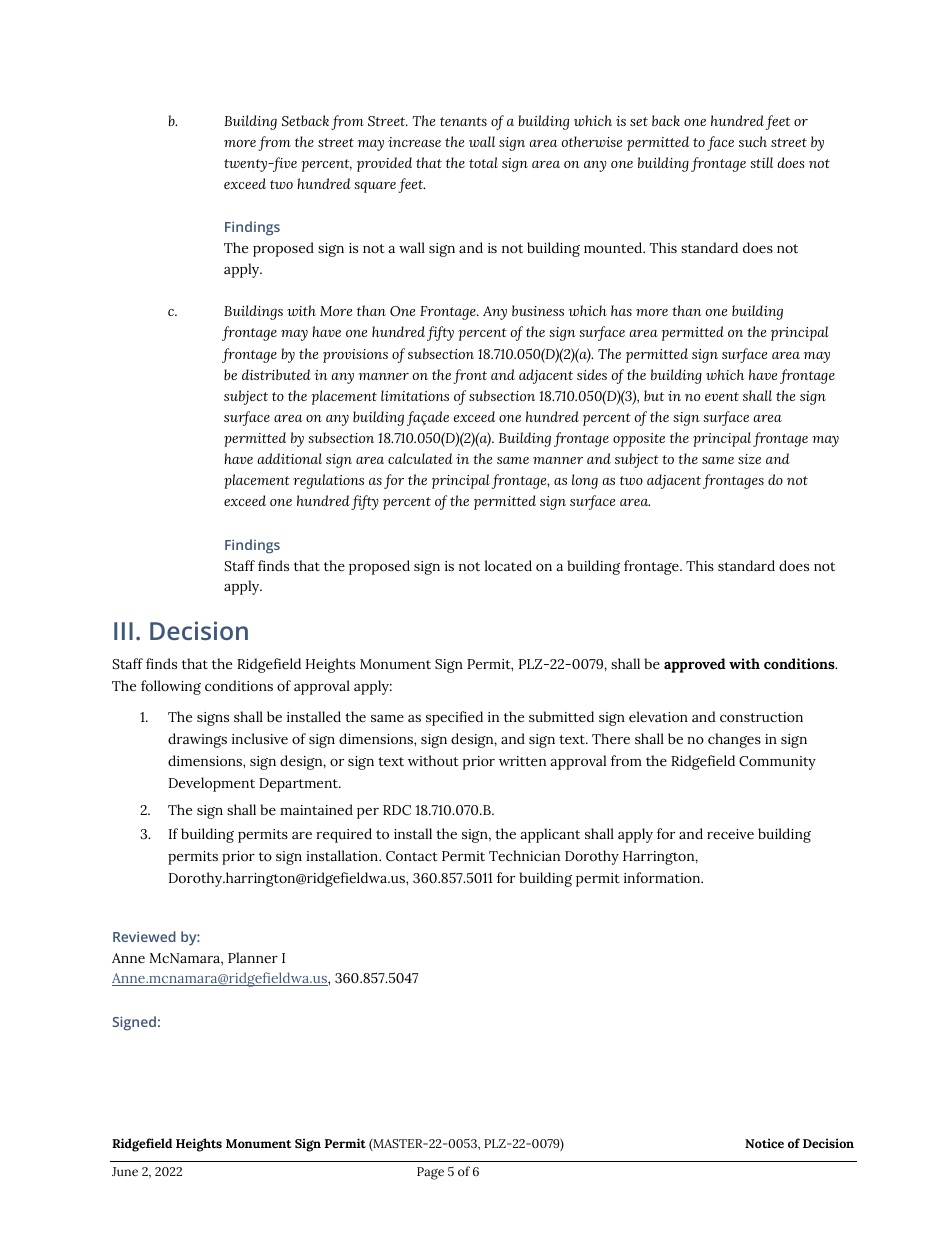 The width and height of the screenshot is (952, 1233). I want to click on total, so click(483, 162).
